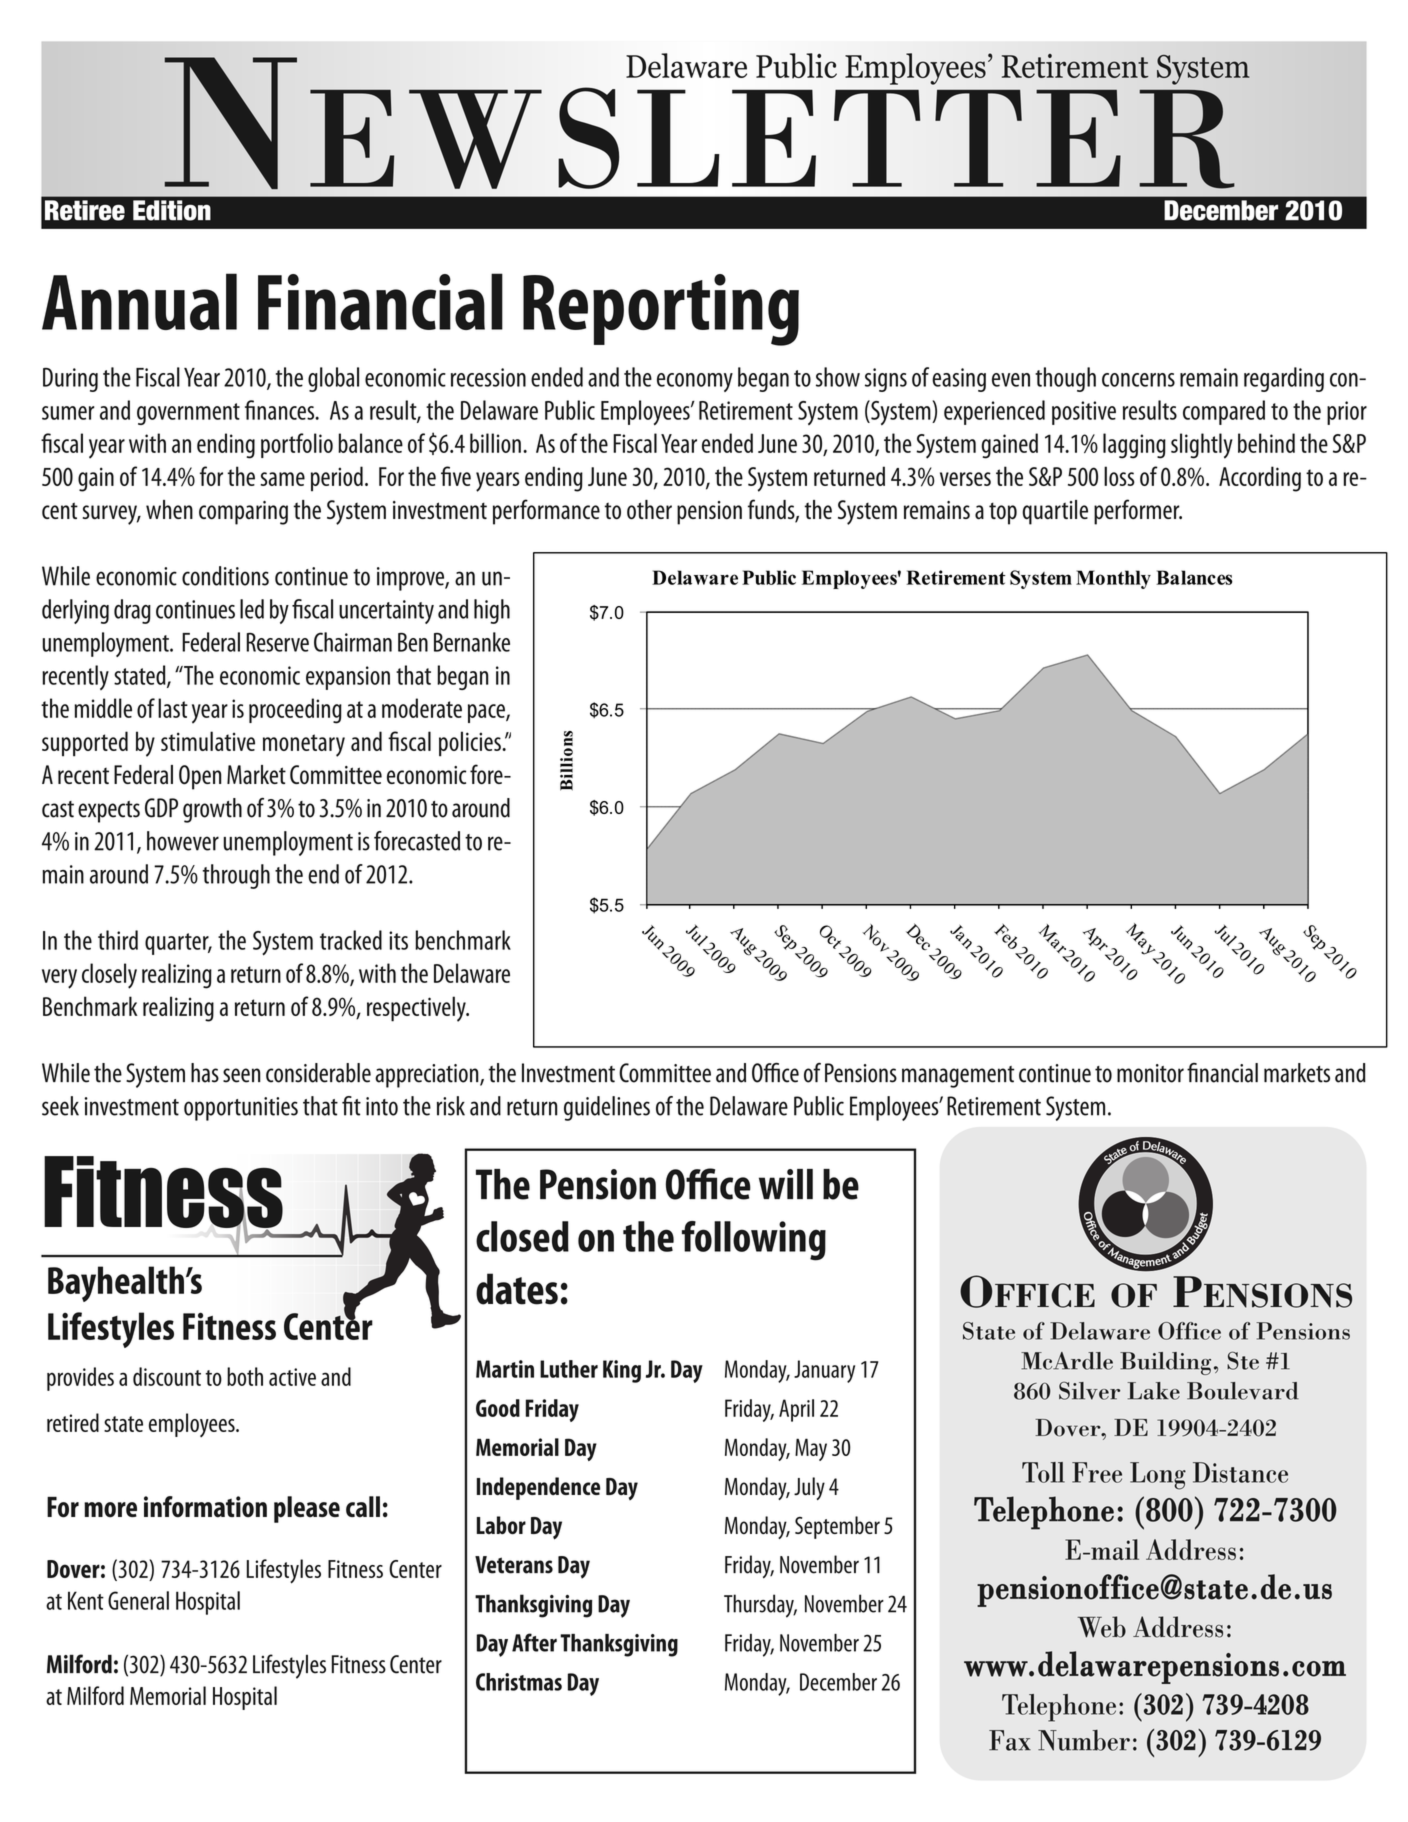 The height and width of the screenshot is (1822, 1408). I want to click on Christmas, so click(519, 1682).
